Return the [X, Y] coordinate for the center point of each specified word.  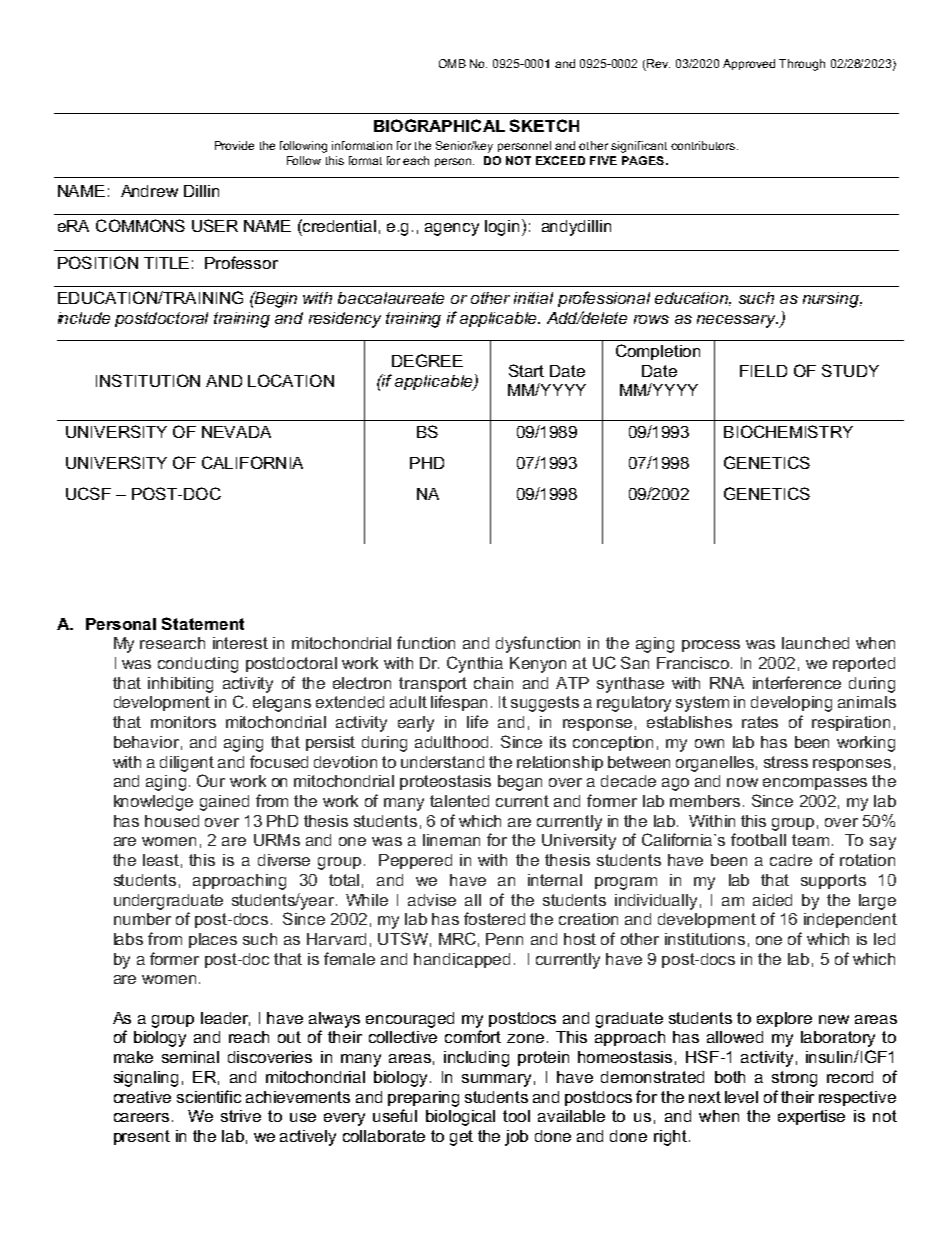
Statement [203, 623]
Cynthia [475, 664]
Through [802, 65]
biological [460, 1118]
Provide [234, 145]
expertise [811, 1117]
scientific [209, 1096]
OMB [452, 63]
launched [815, 643]
